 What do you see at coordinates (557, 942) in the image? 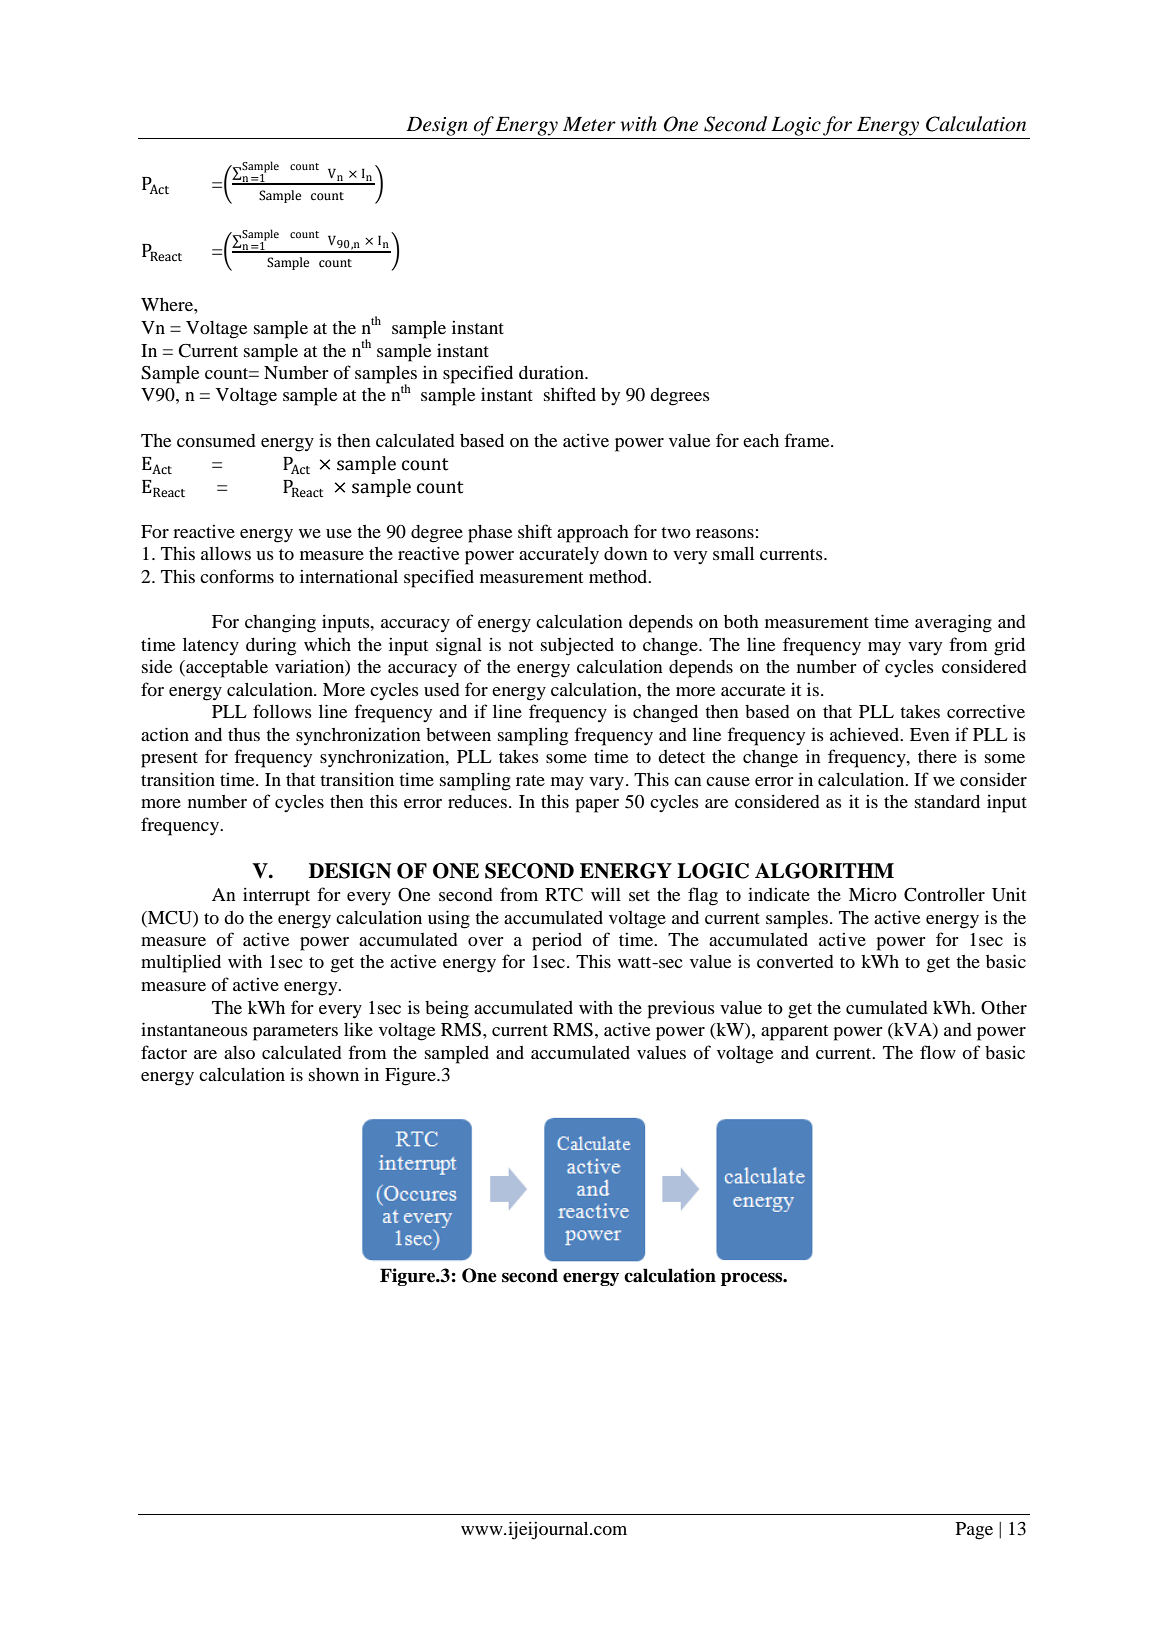
I see `period` at bounding box center [557, 942].
